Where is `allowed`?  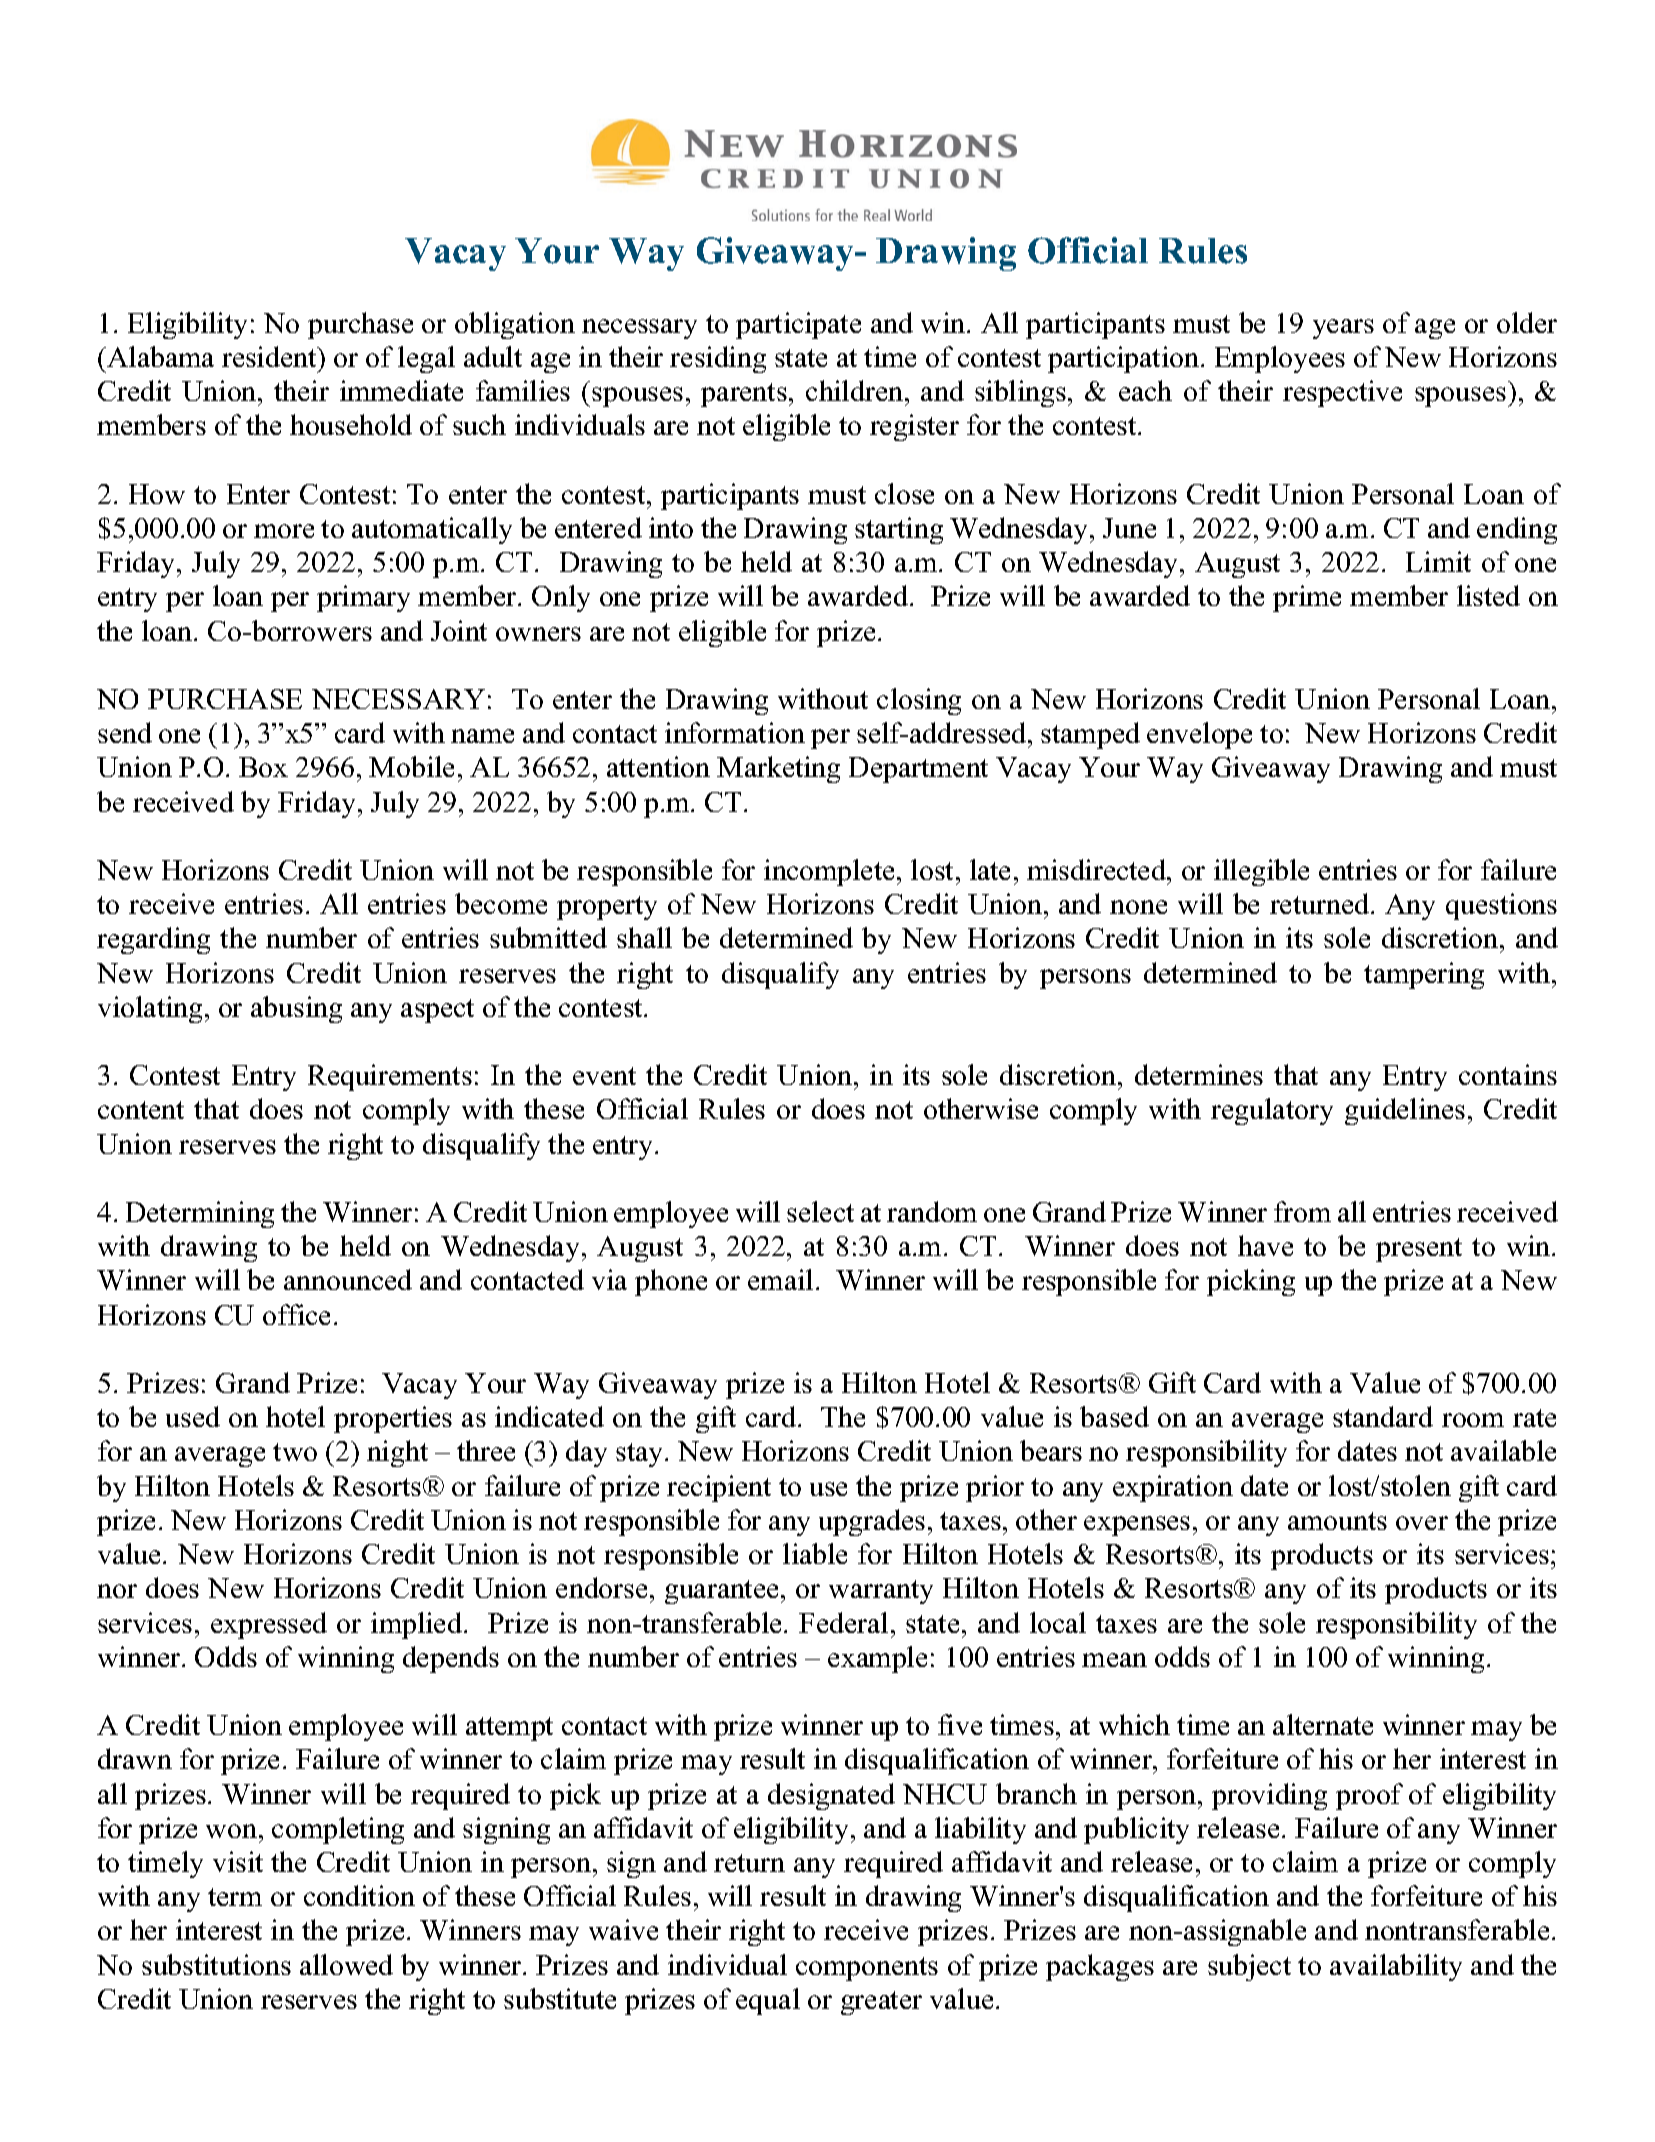 allowed is located at coordinates (346, 1964).
